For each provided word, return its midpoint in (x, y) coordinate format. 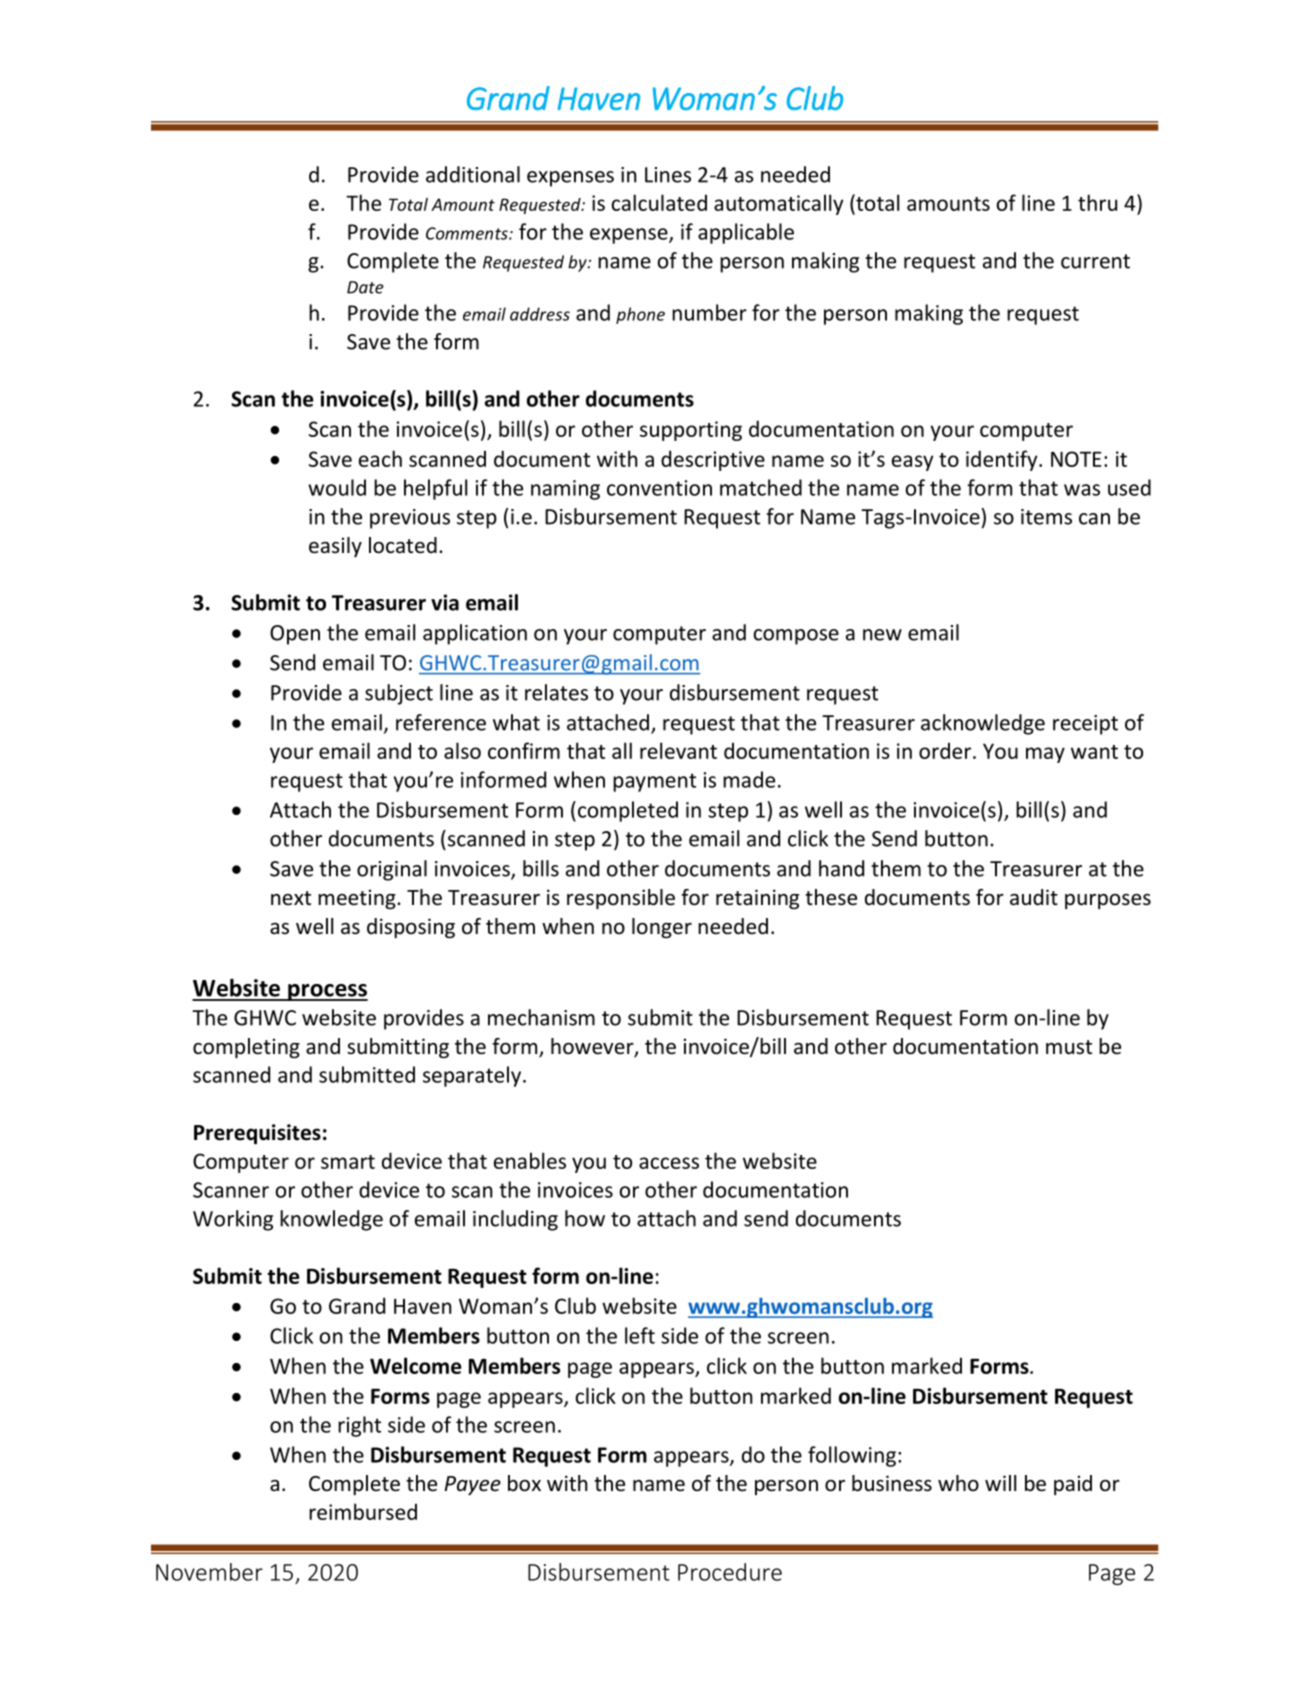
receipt (1085, 725)
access (669, 1163)
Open (295, 635)
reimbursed (363, 1511)
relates (556, 692)
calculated (659, 202)
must (1069, 1047)
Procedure (730, 1572)
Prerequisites (257, 1134)
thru (1097, 202)
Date (365, 287)
